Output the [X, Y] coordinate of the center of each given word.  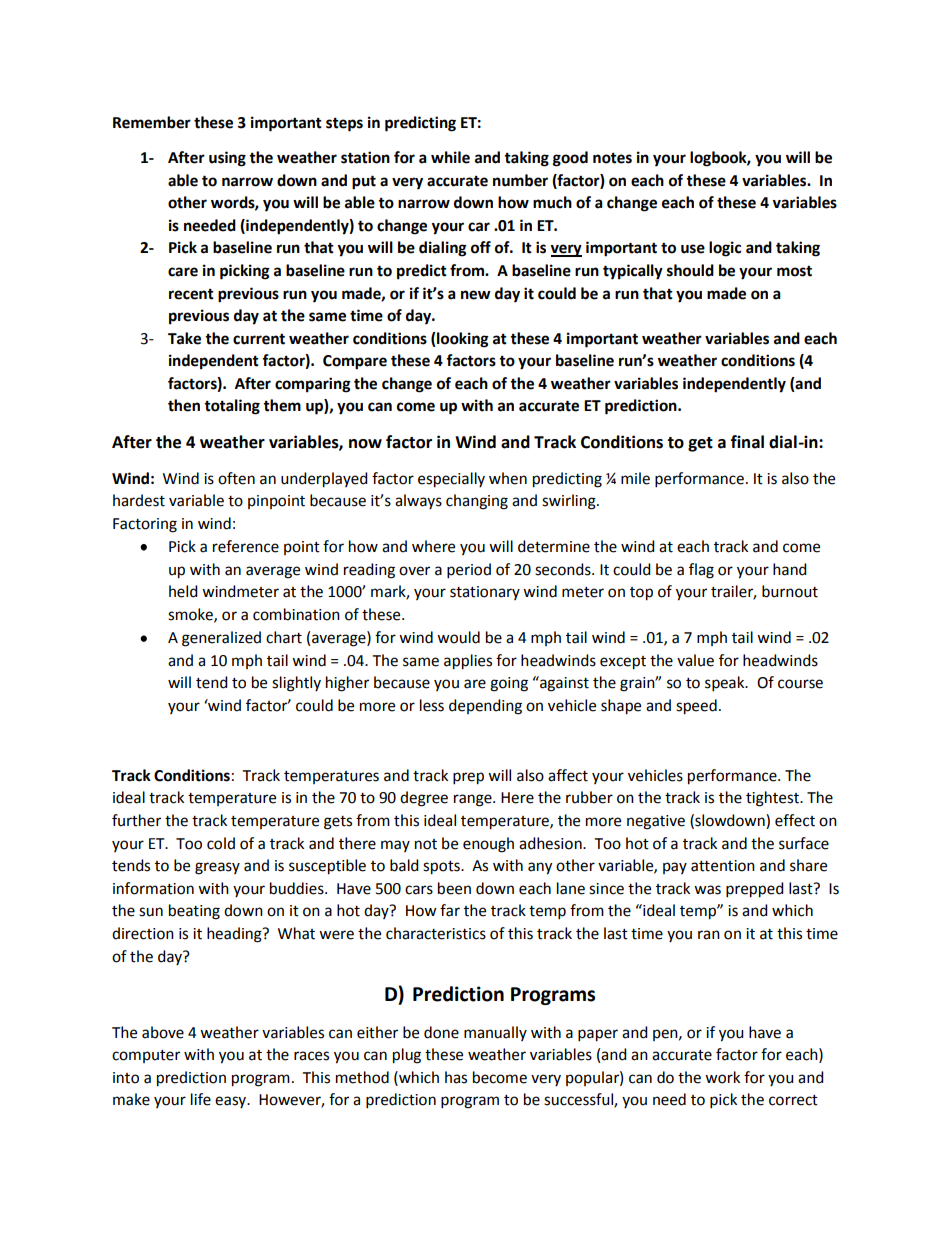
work [722, 1077]
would [458, 637]
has [456, 1077]
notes [612, 158]
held [183, 591]
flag [701, 571]
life [201, 1099]
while [450, 157]
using [227, 159]
